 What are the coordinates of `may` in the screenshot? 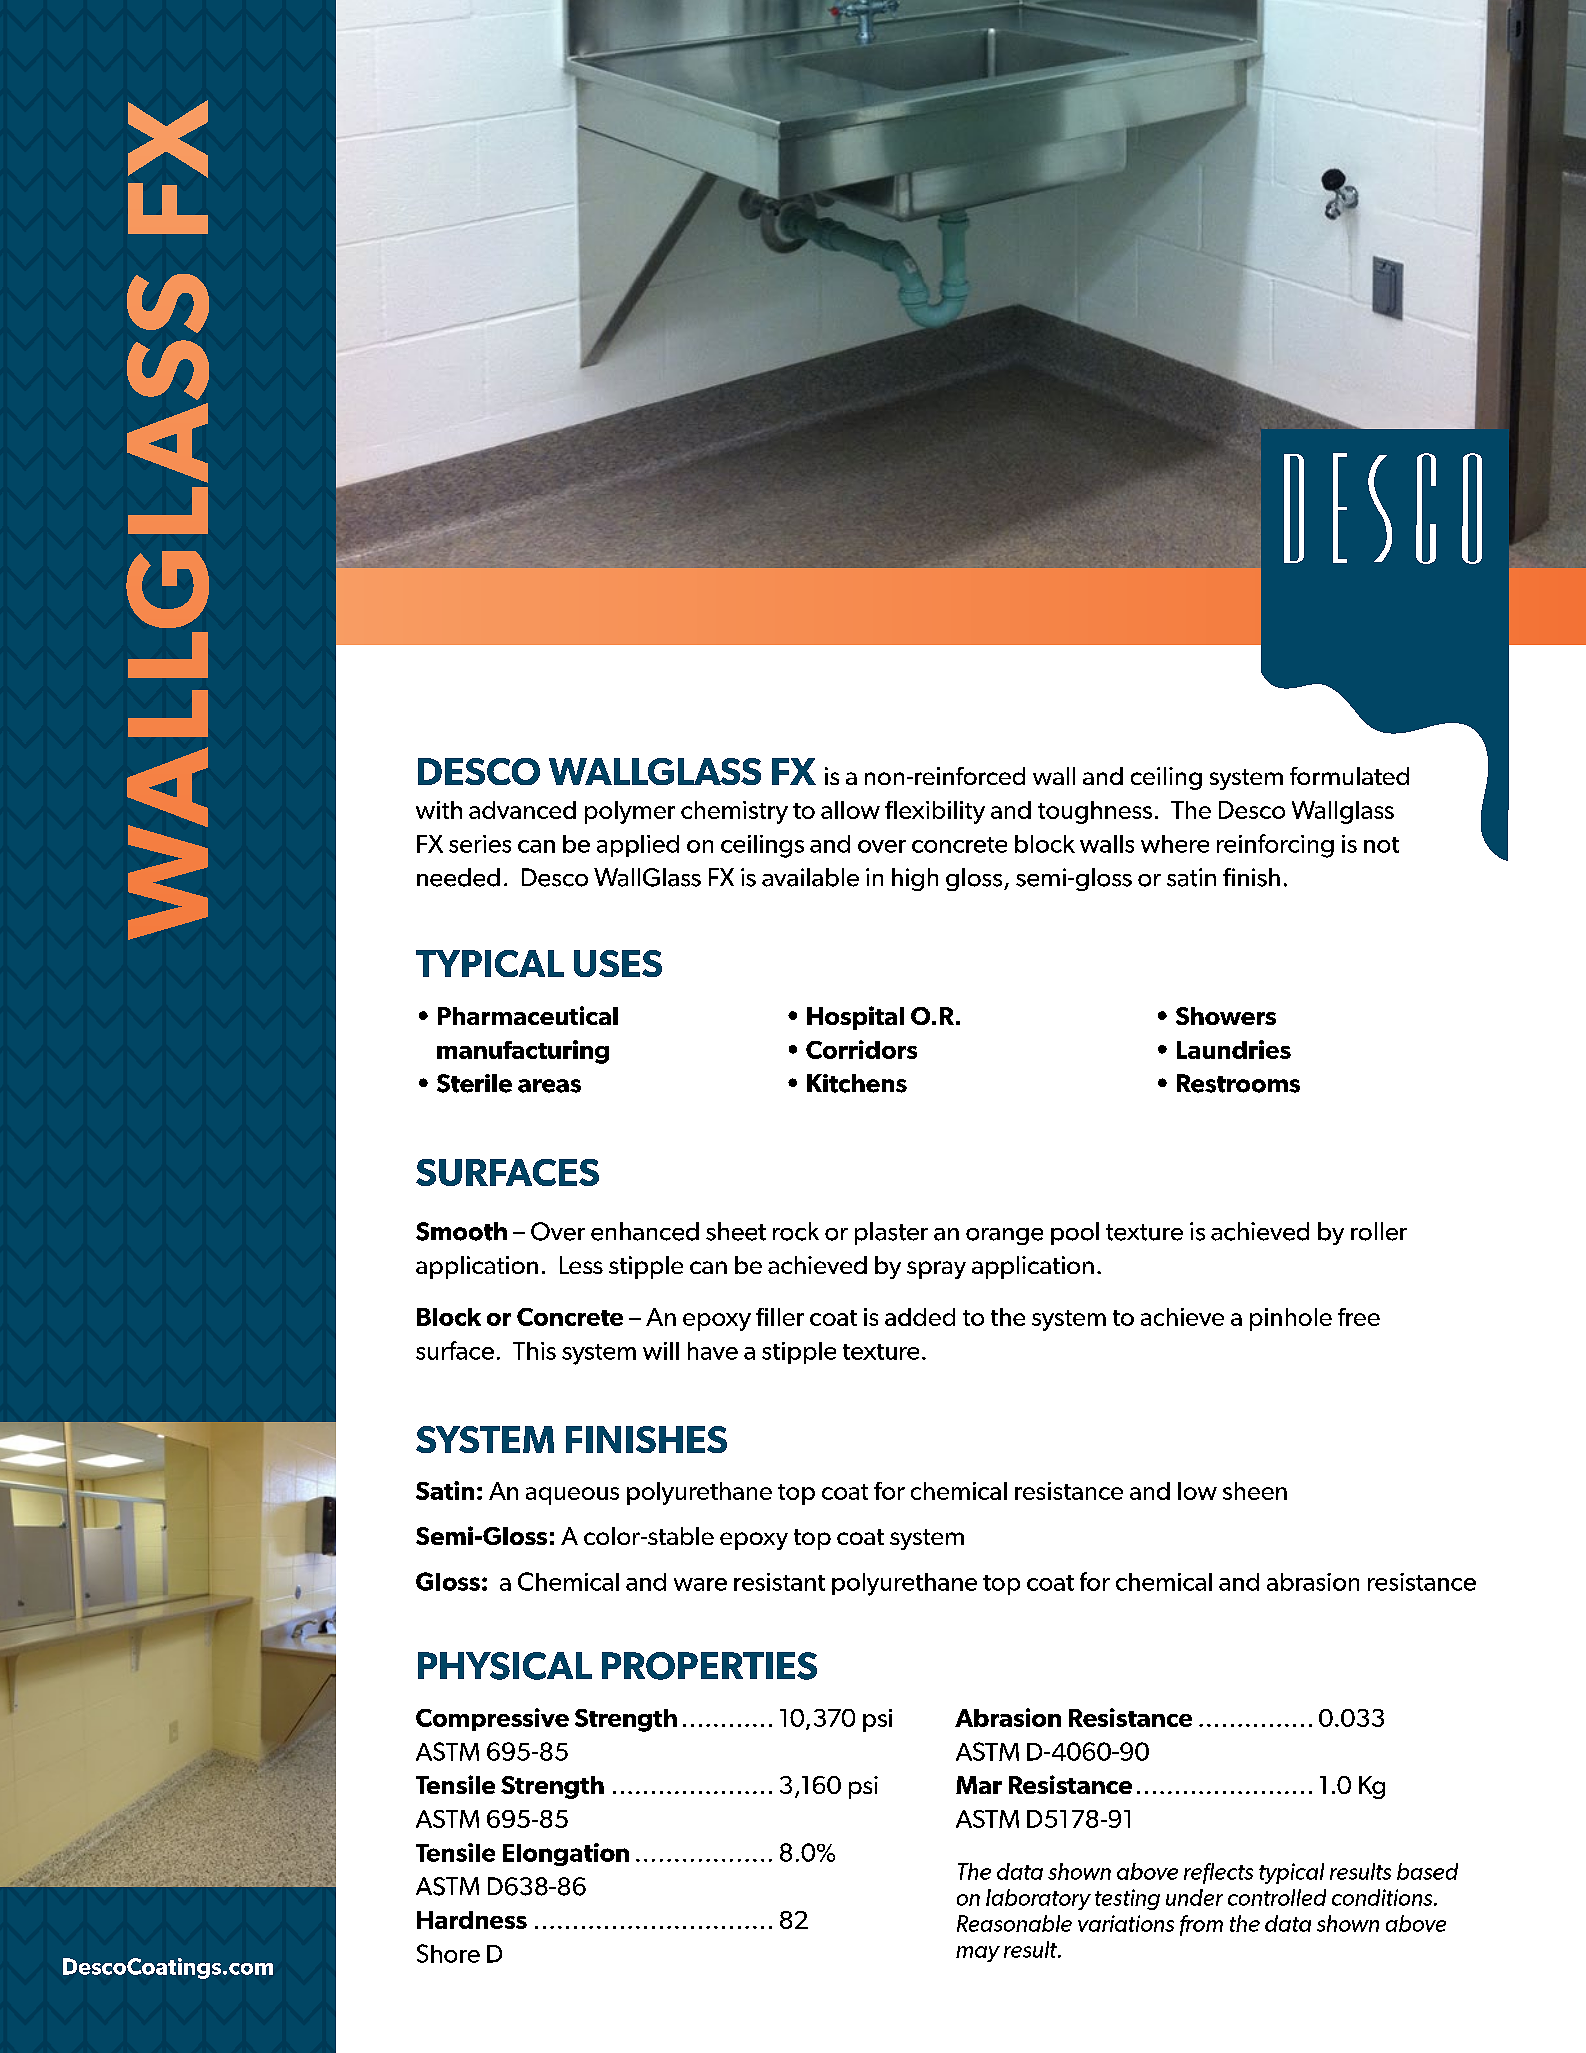 It's located at (978, 1954).
